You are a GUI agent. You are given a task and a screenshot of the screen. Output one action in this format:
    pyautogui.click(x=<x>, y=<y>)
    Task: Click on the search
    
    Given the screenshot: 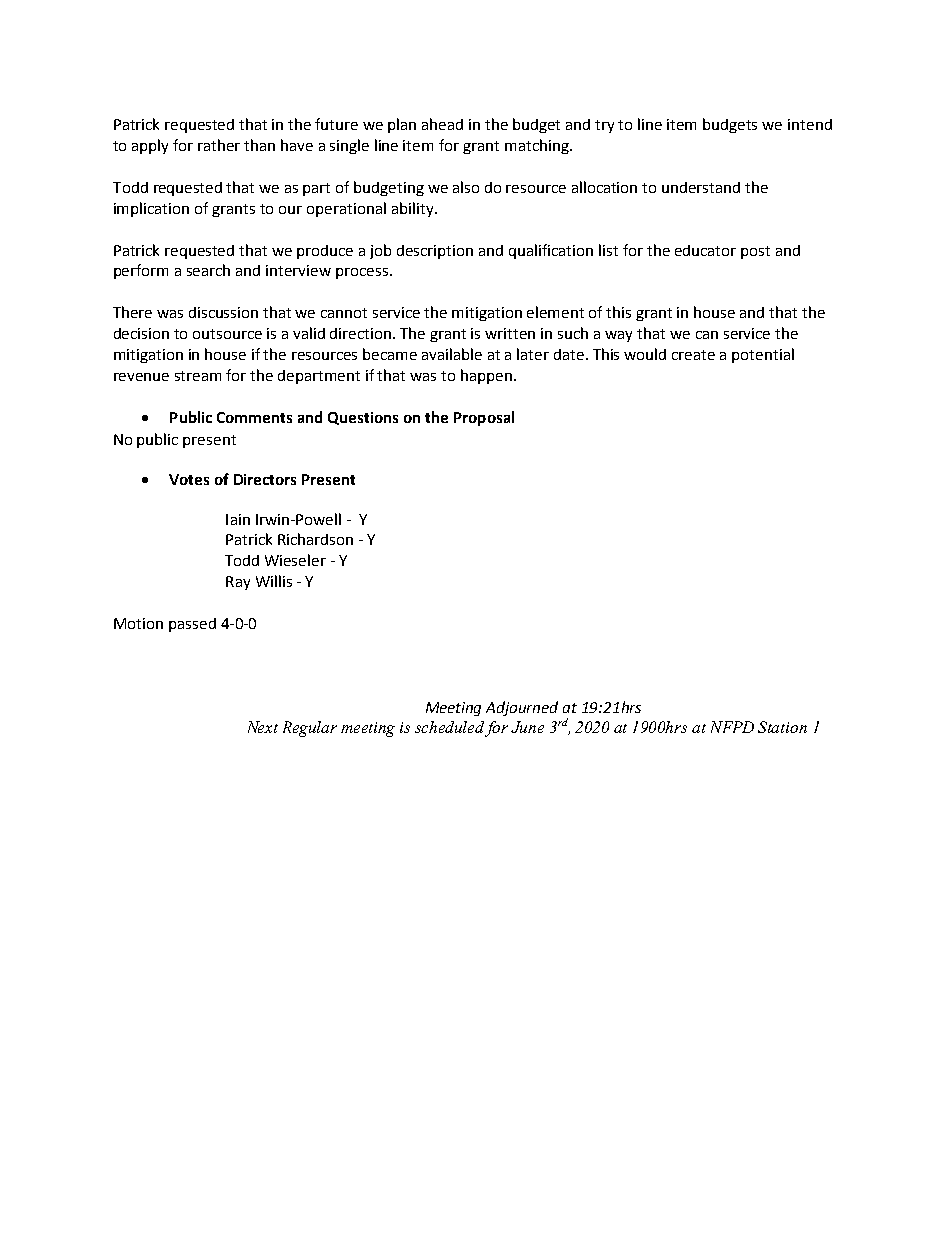 What is the action you would take?
    pyautogui.click(x=208, y=270)
